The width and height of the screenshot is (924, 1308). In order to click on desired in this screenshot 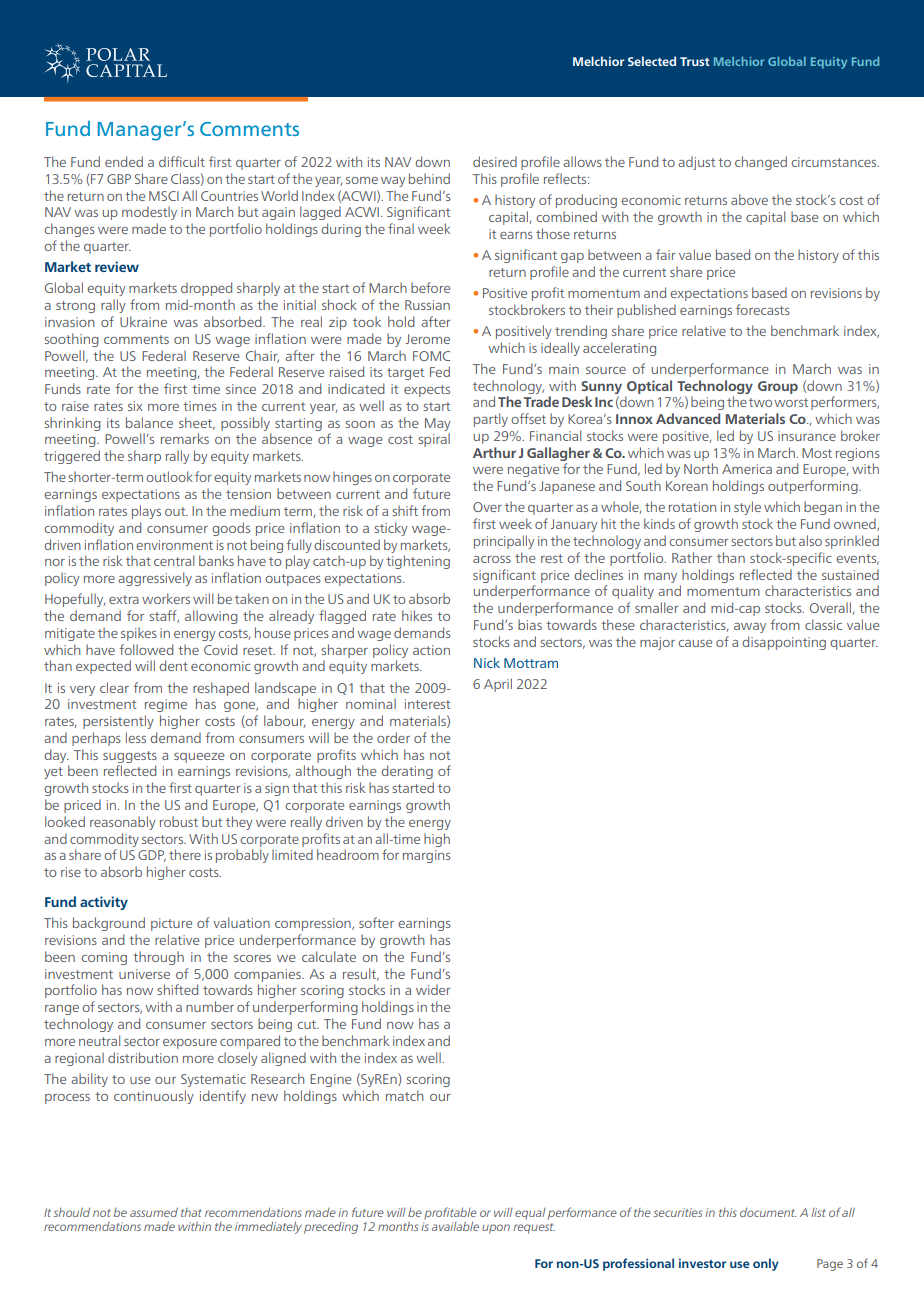, I will do `click(495, 161)`.
